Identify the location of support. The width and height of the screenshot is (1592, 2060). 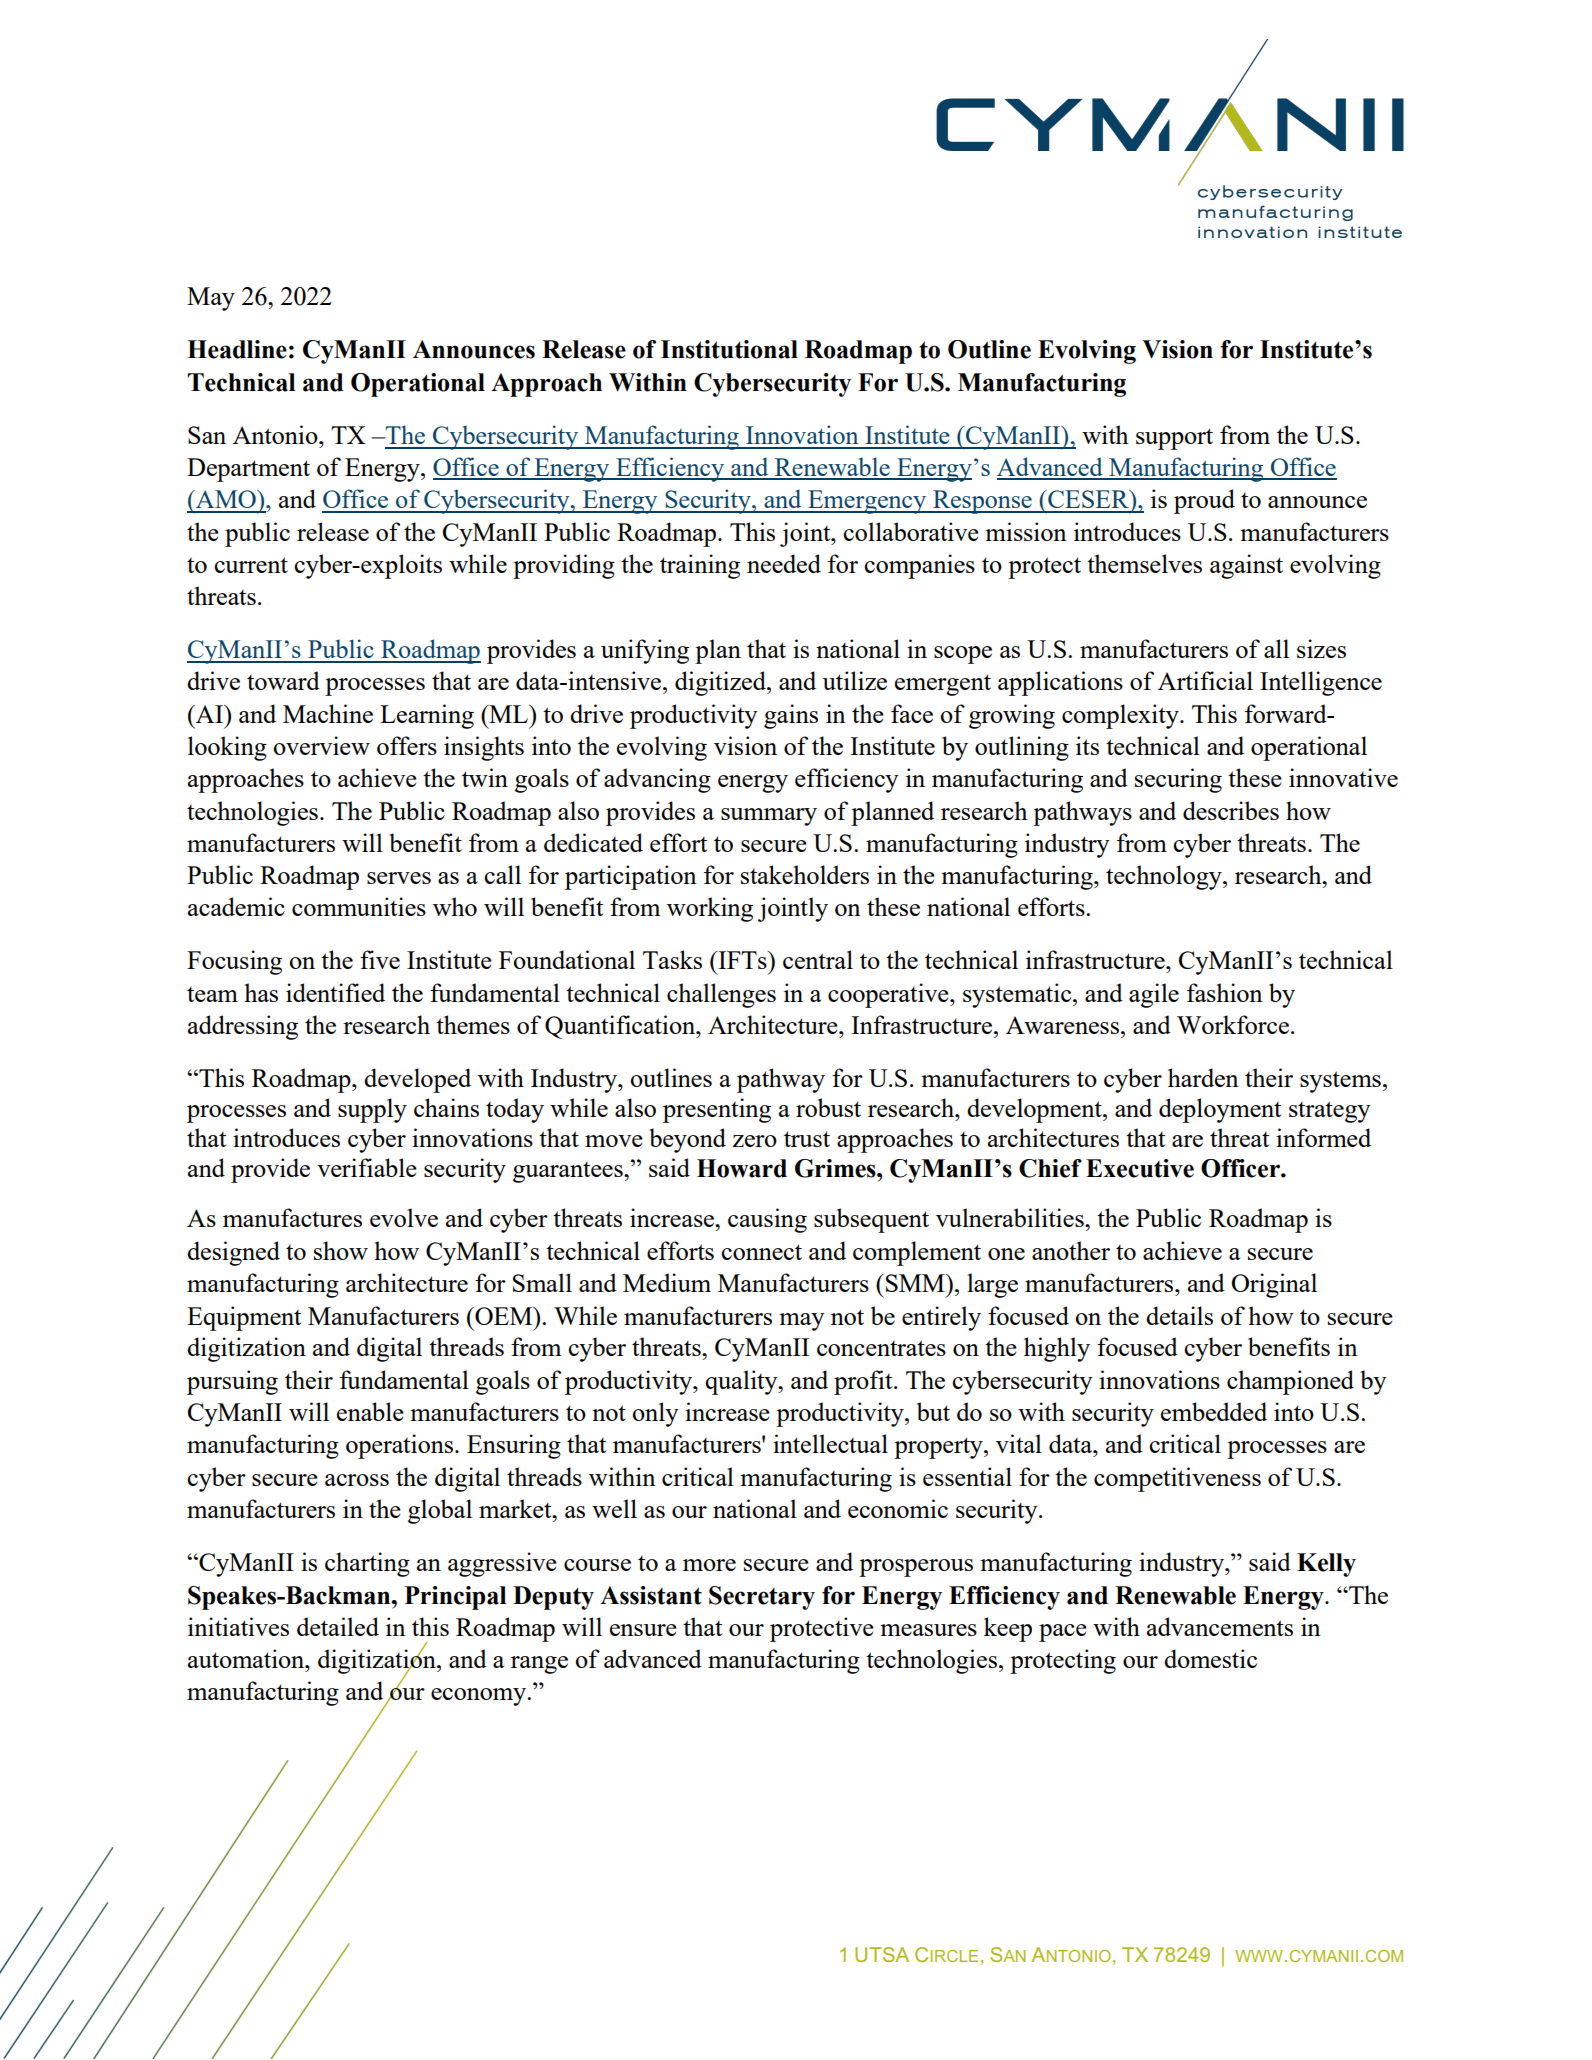
(1174, 439).
